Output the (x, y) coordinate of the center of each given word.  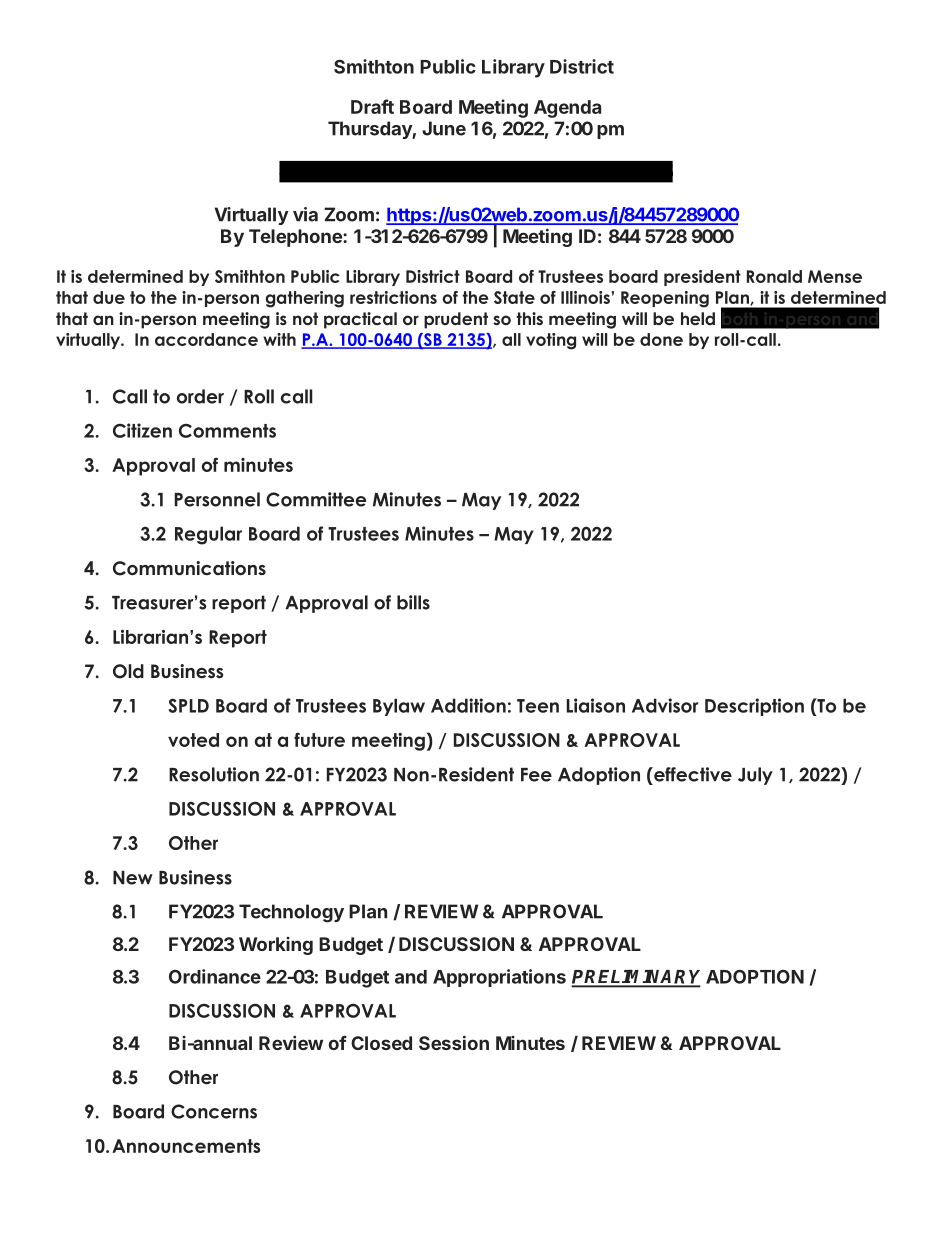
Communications (189, 568)
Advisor (665, 705)
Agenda (567, 109)
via (305, 214)
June (444, 128)
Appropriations (499, 978)
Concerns (214, 1111)
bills (413, 602)
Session (454, 1042)
